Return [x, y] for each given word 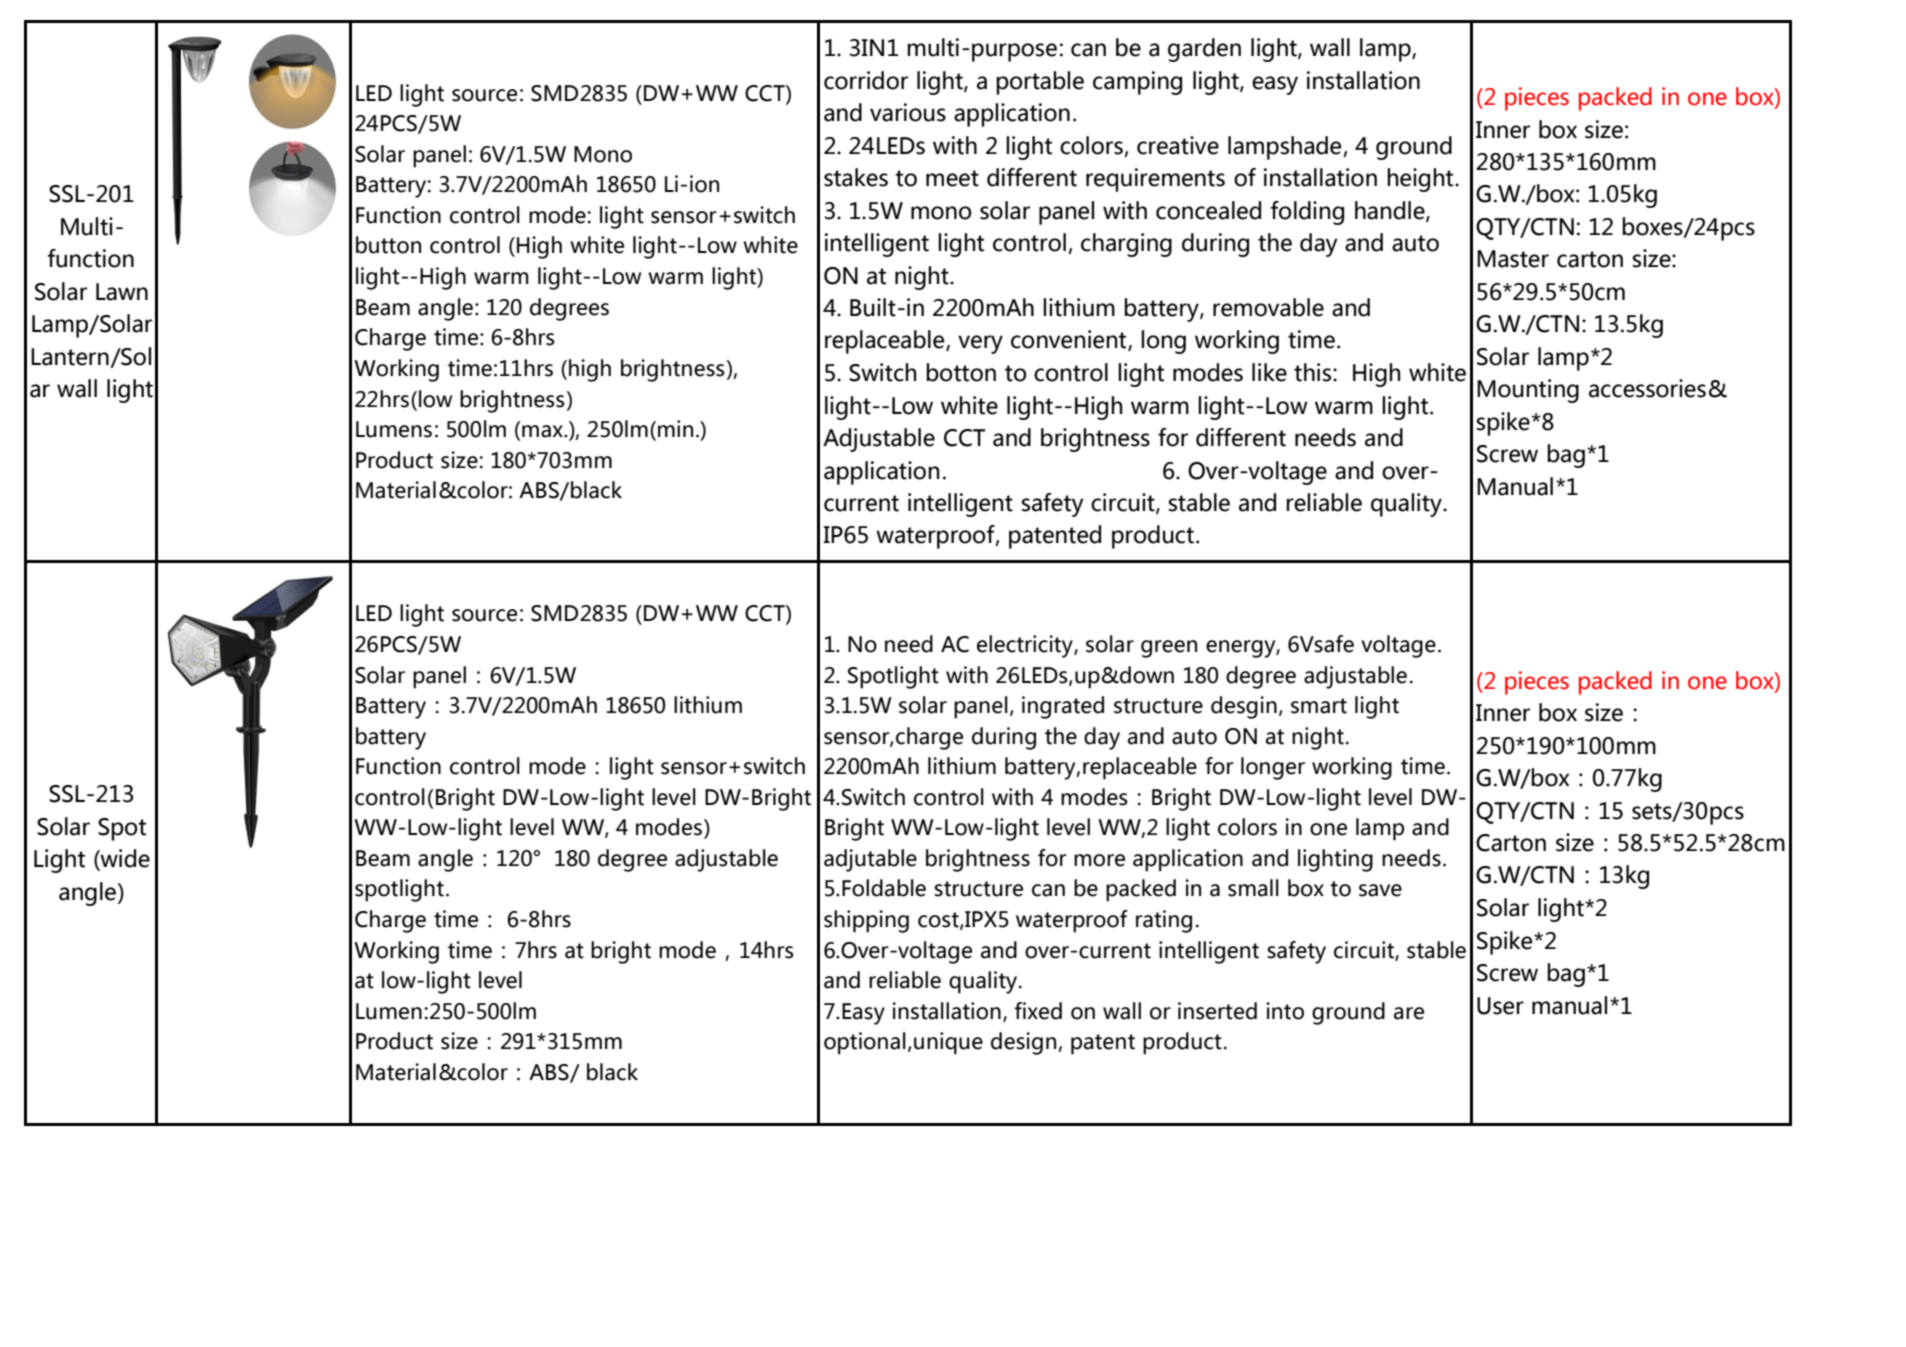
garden [1204, 50]
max [543, 431]
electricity [1026, 646]
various [908, 112]
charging [1126, 245]
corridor [866, 80]
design [1025, 1043]
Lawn [122, 292]
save [1380, 890]
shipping [866, 921]
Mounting [1528, 391]
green [1169, 649]
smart [1319, 706]
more [1099, 860]
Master [1513, 259]
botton [961, 372]
